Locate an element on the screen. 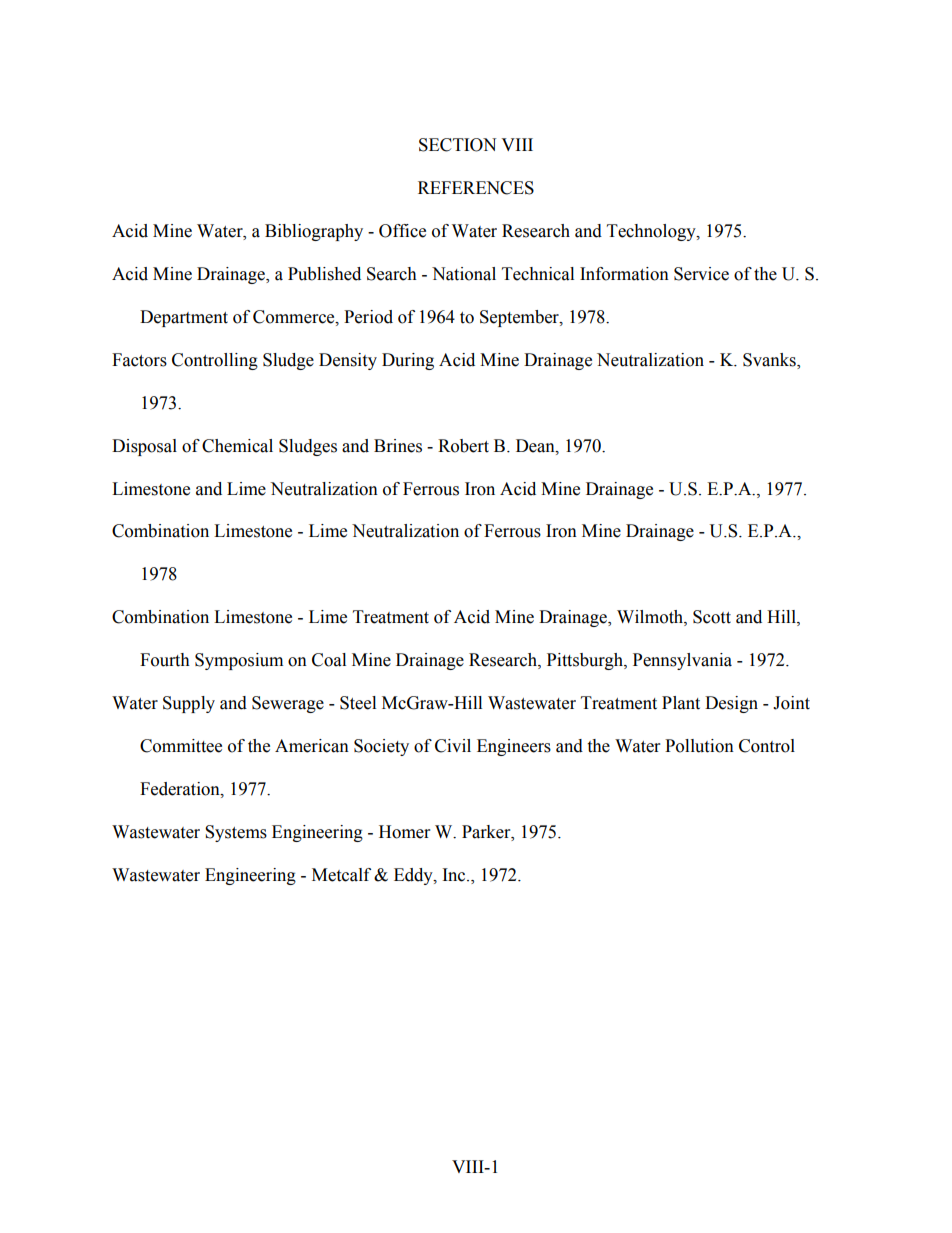  Bibliography is located at coordinates (314, 232).
